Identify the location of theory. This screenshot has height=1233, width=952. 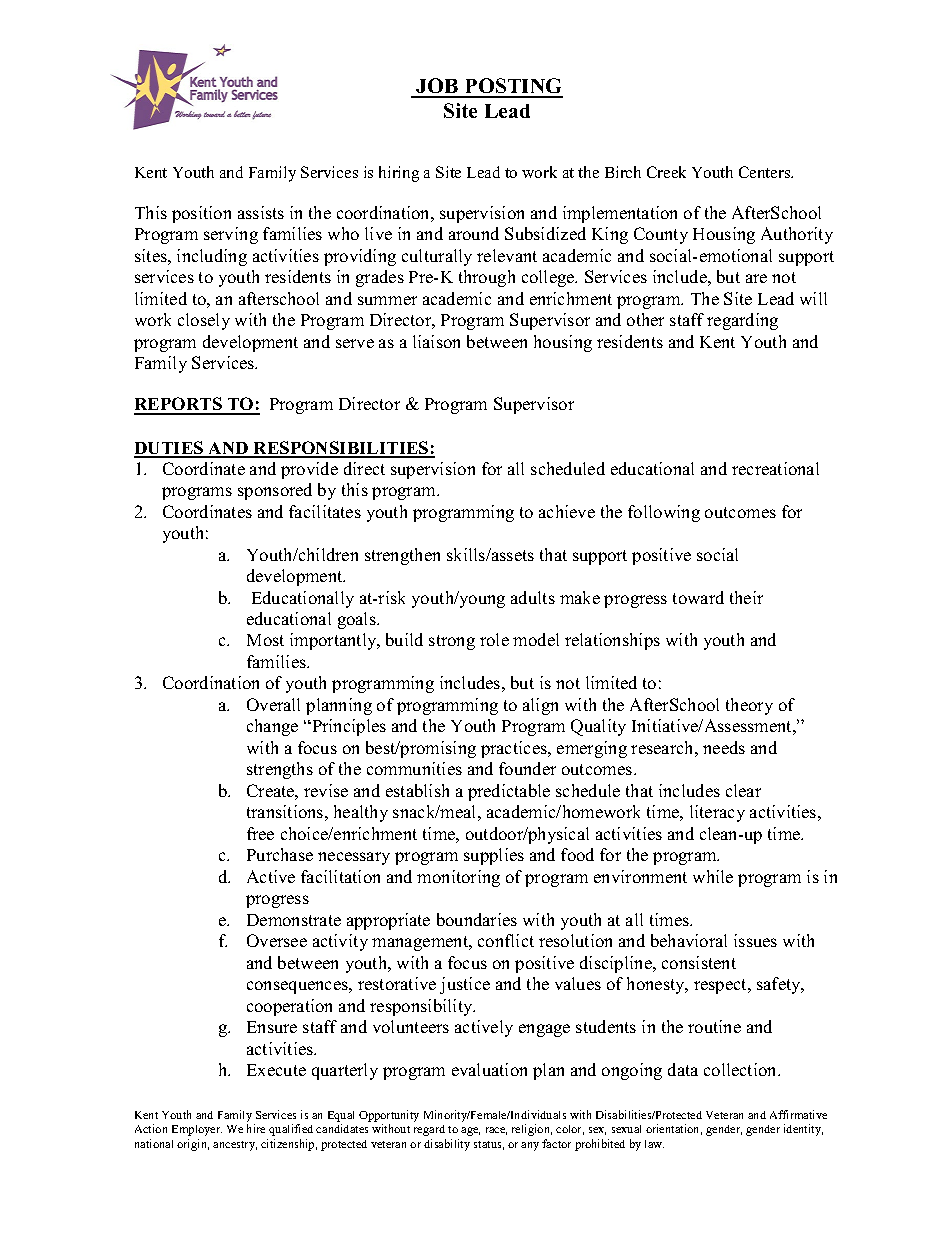
(749, 706).
